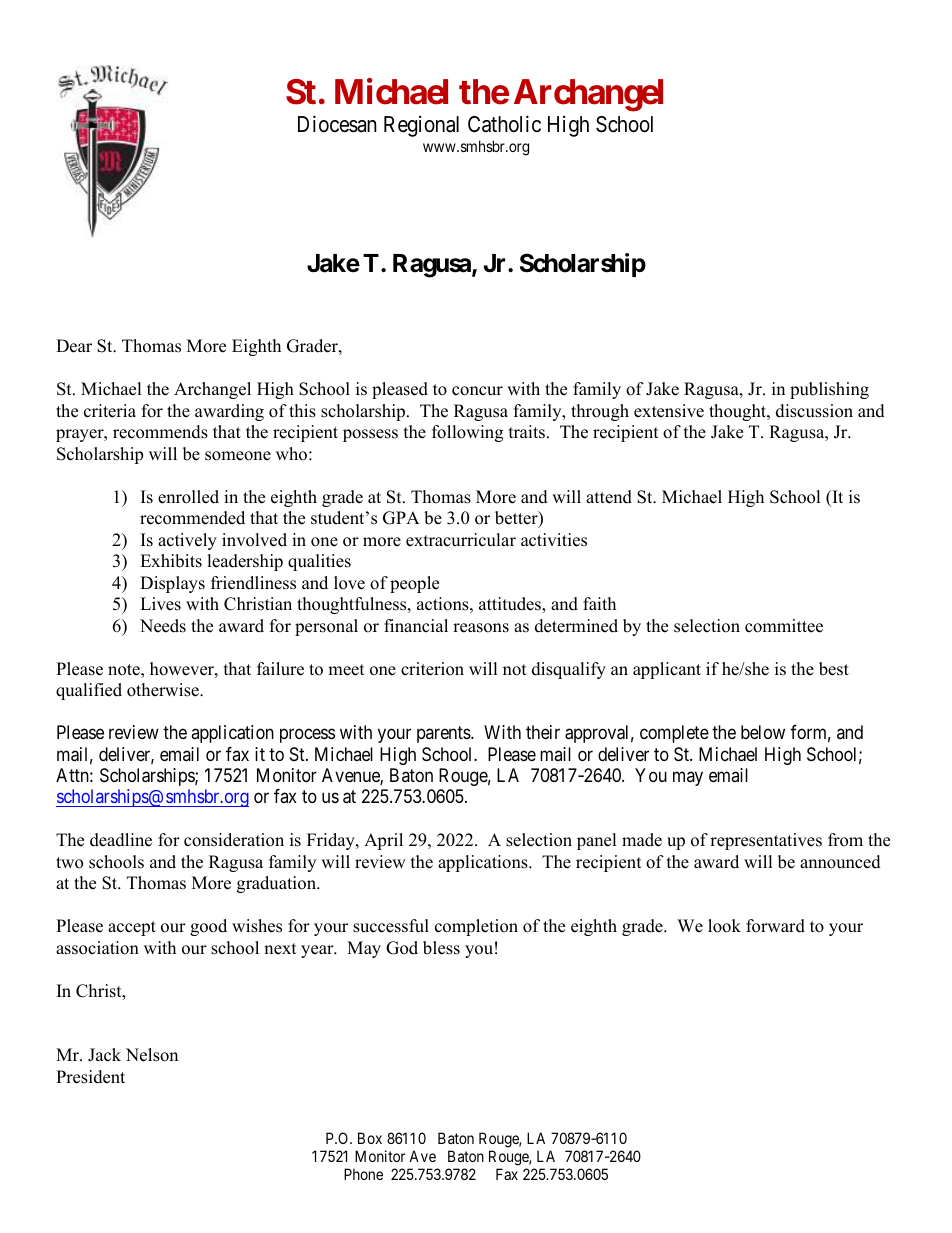 The height and width of the document is (1233, 952). What do you see at coordinates (370, 1138) in the document?
I see `Box` at bounding box center [370, 1138].
